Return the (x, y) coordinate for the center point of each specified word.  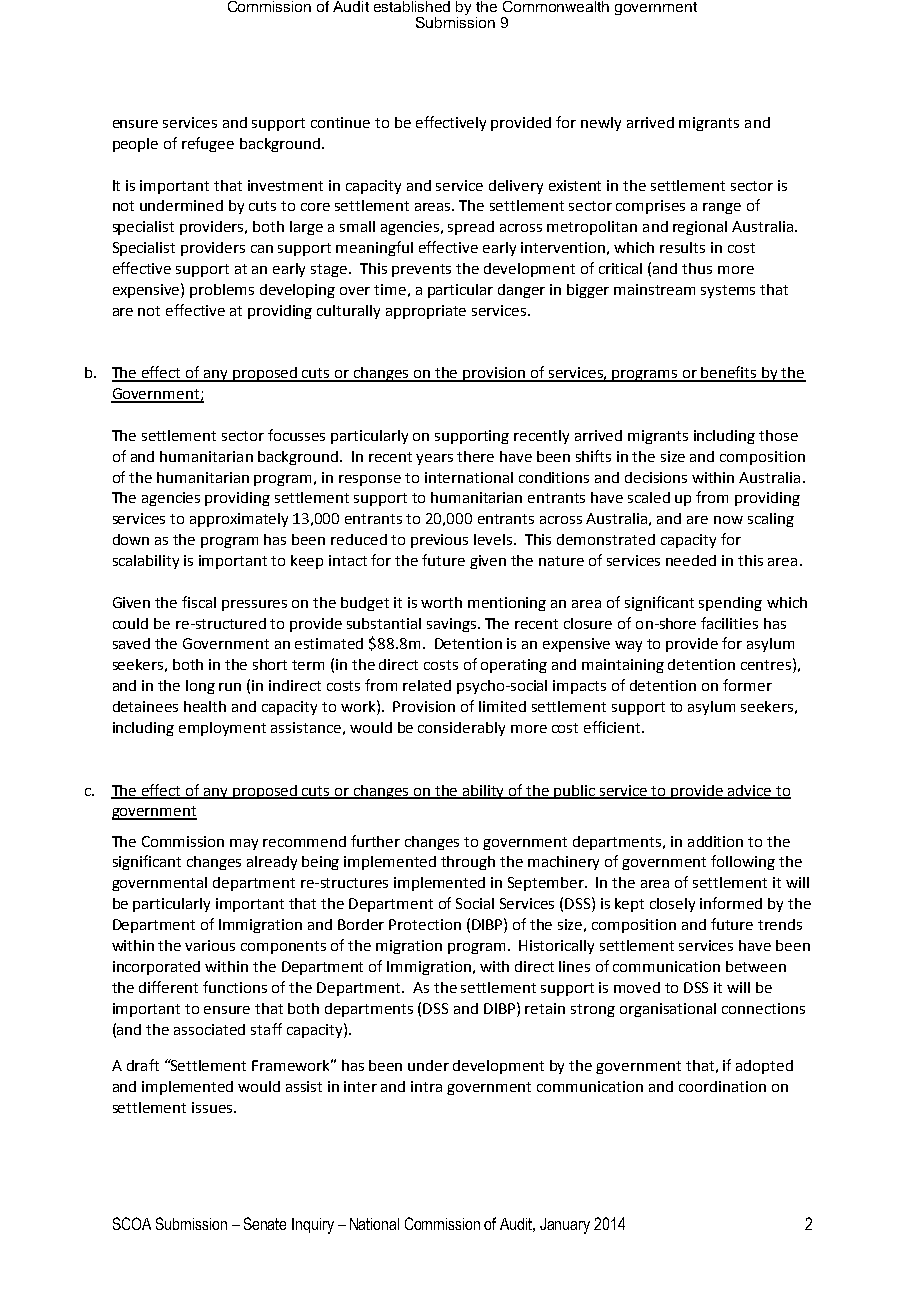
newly (601, 124)
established (412, 6)
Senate (265, 1223)
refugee (208, 144)
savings (453, 625)
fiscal (199, 602)
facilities (729, 623)
